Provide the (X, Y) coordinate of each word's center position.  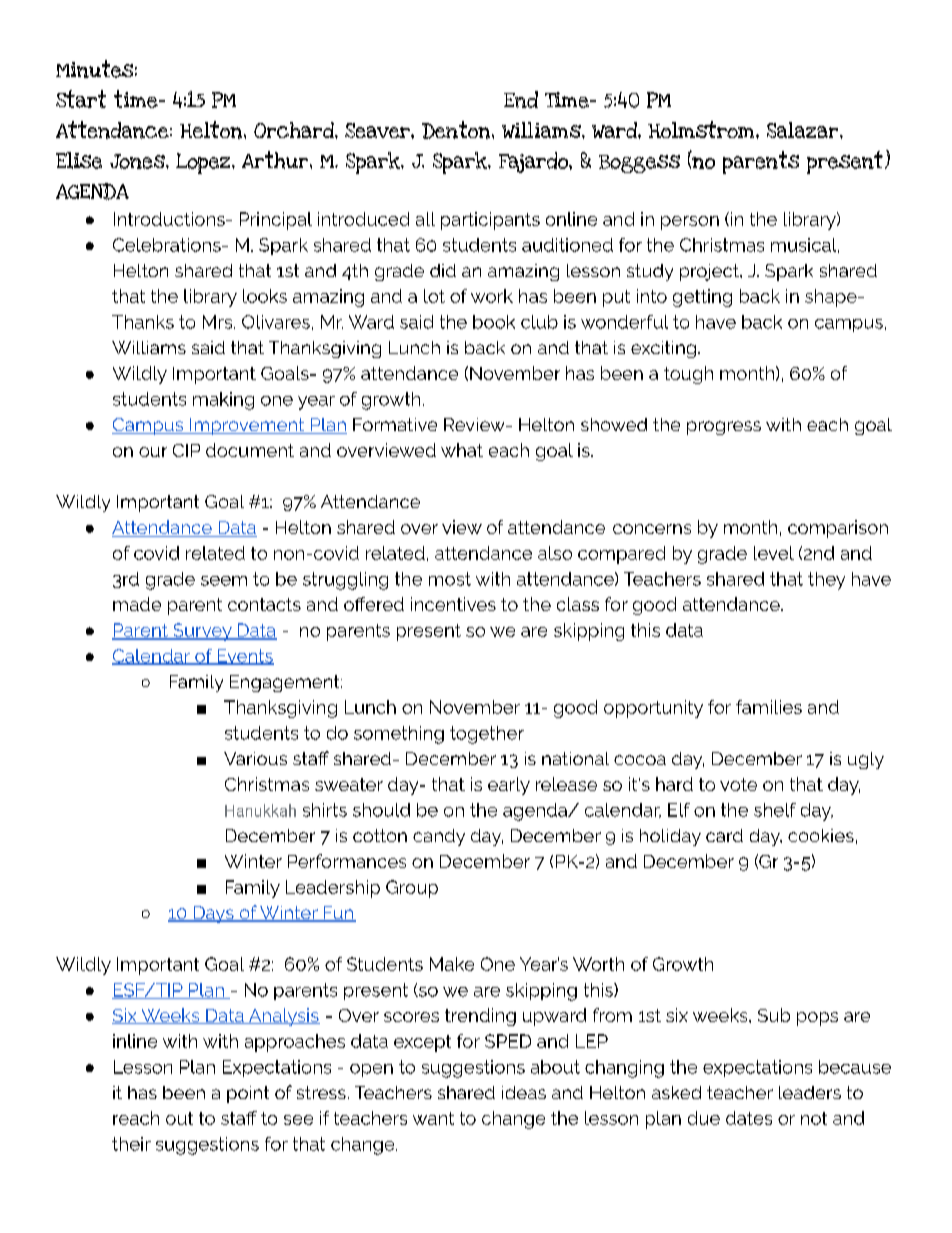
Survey (202, 632)
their (131, 1144)
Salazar (804, 130)
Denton (457, 130)
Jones (138, 161)
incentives (453, 604)
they (826, 581)
